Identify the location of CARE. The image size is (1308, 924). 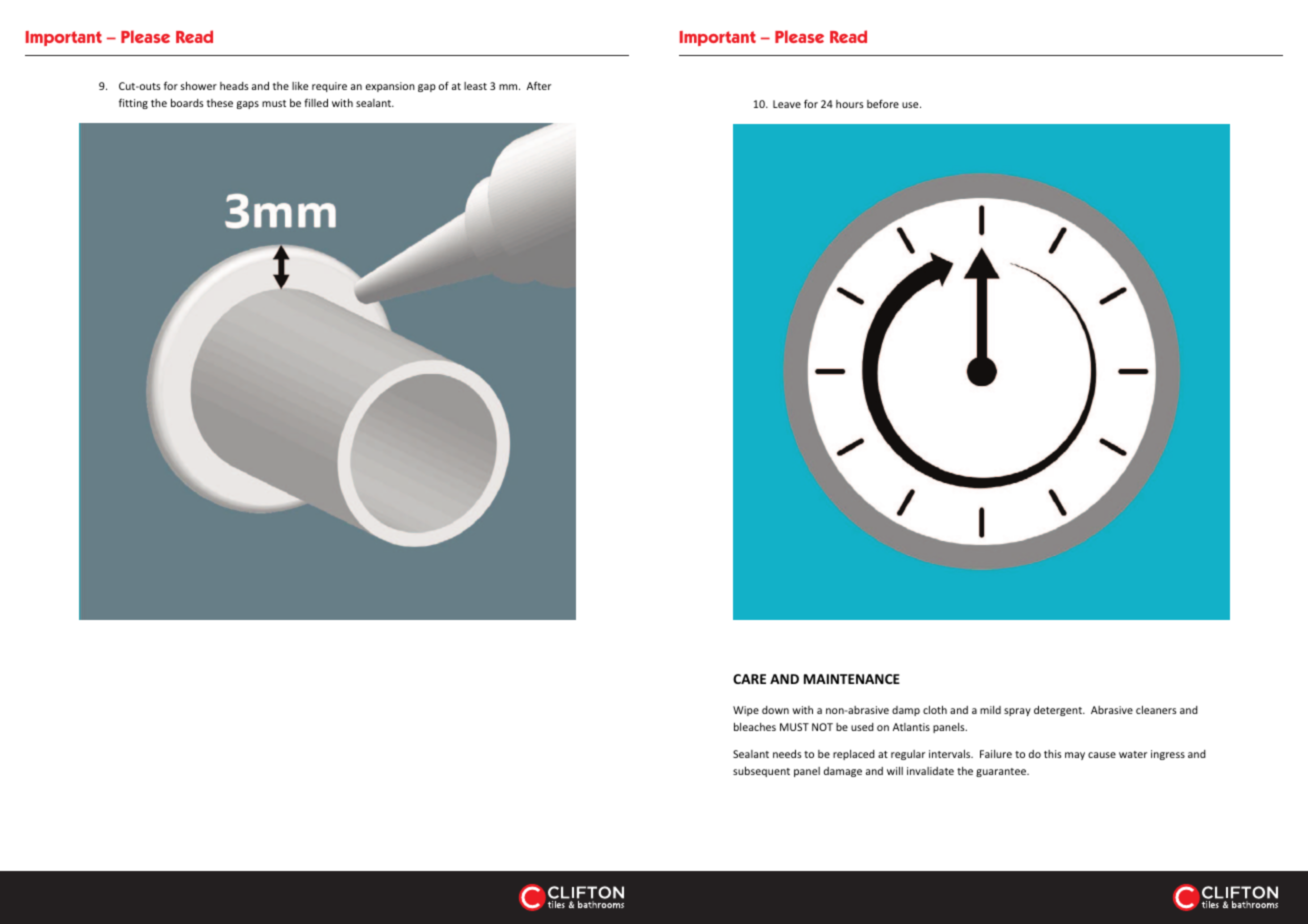
(749, 679).
